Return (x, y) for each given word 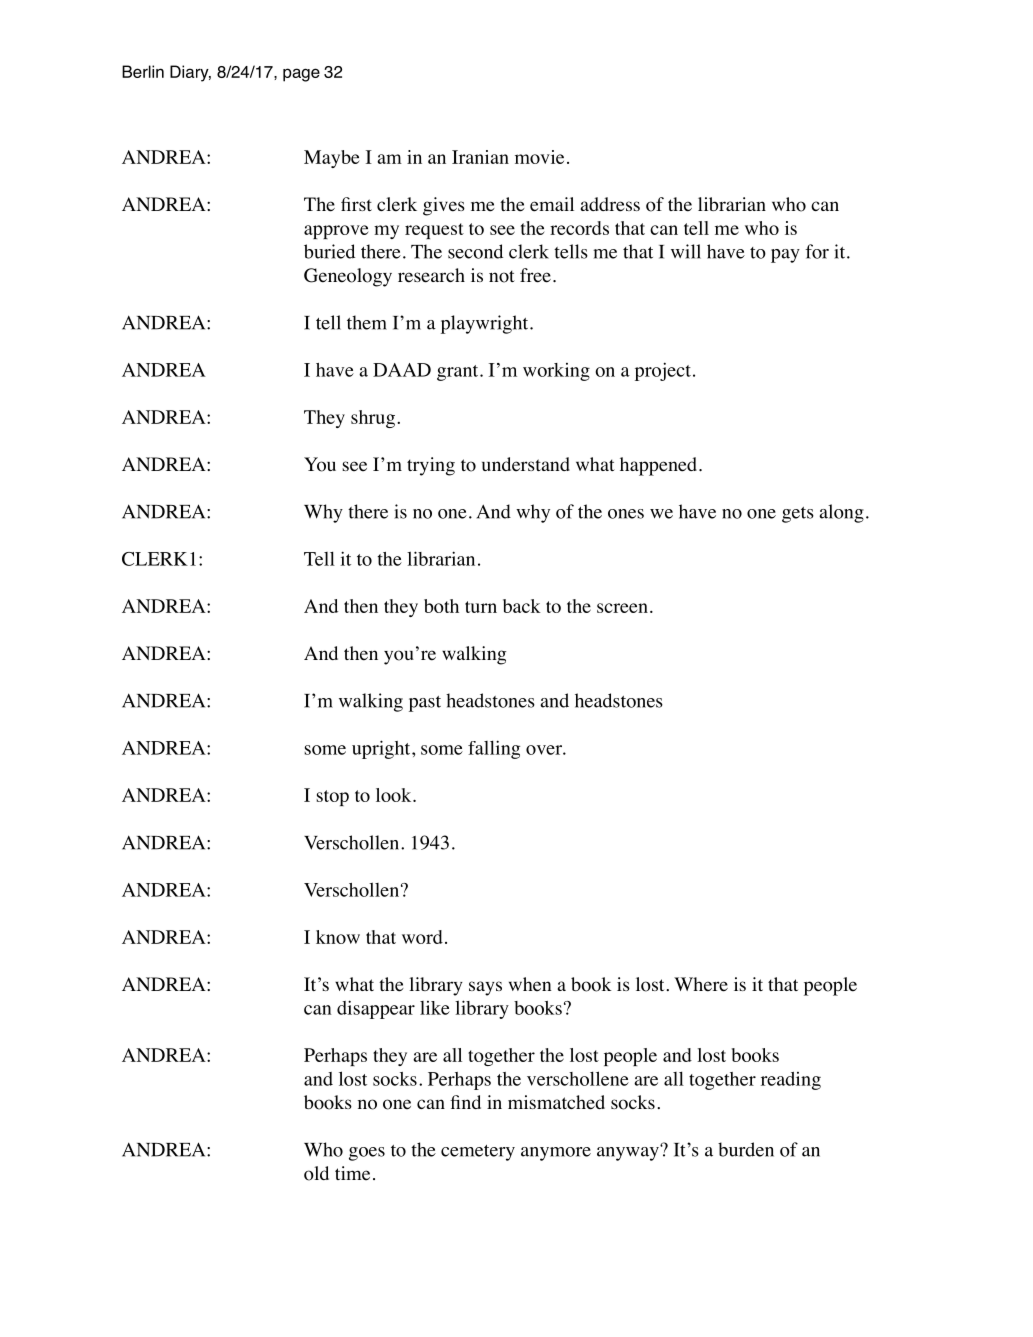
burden (746, 1149)
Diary (190, 73)
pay (785, 256)
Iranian (480, 157)
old (316, 1173)
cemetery (478, 1153)
